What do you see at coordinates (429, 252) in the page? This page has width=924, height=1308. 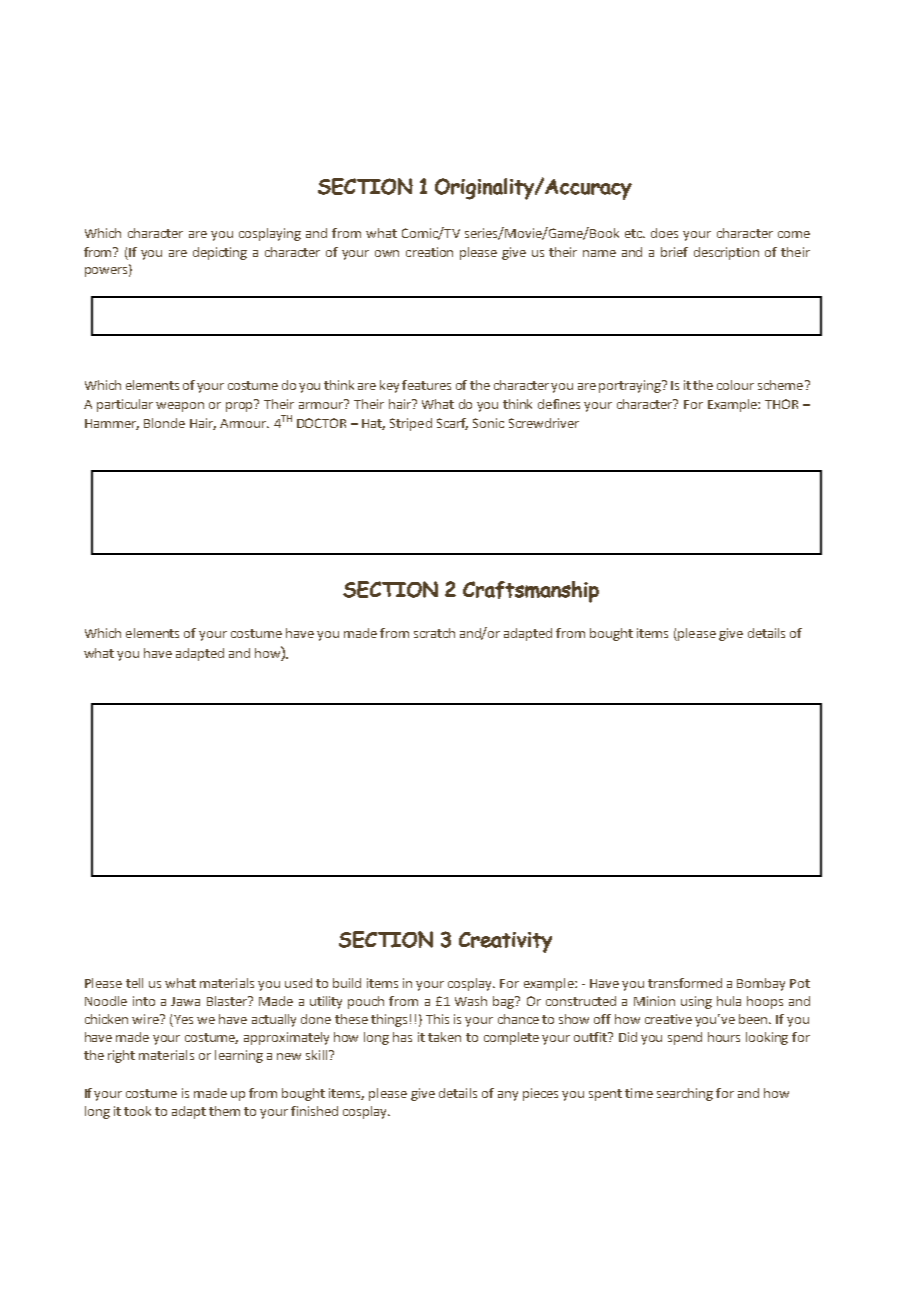 I see `creation` at bounding box center [429, 252].
